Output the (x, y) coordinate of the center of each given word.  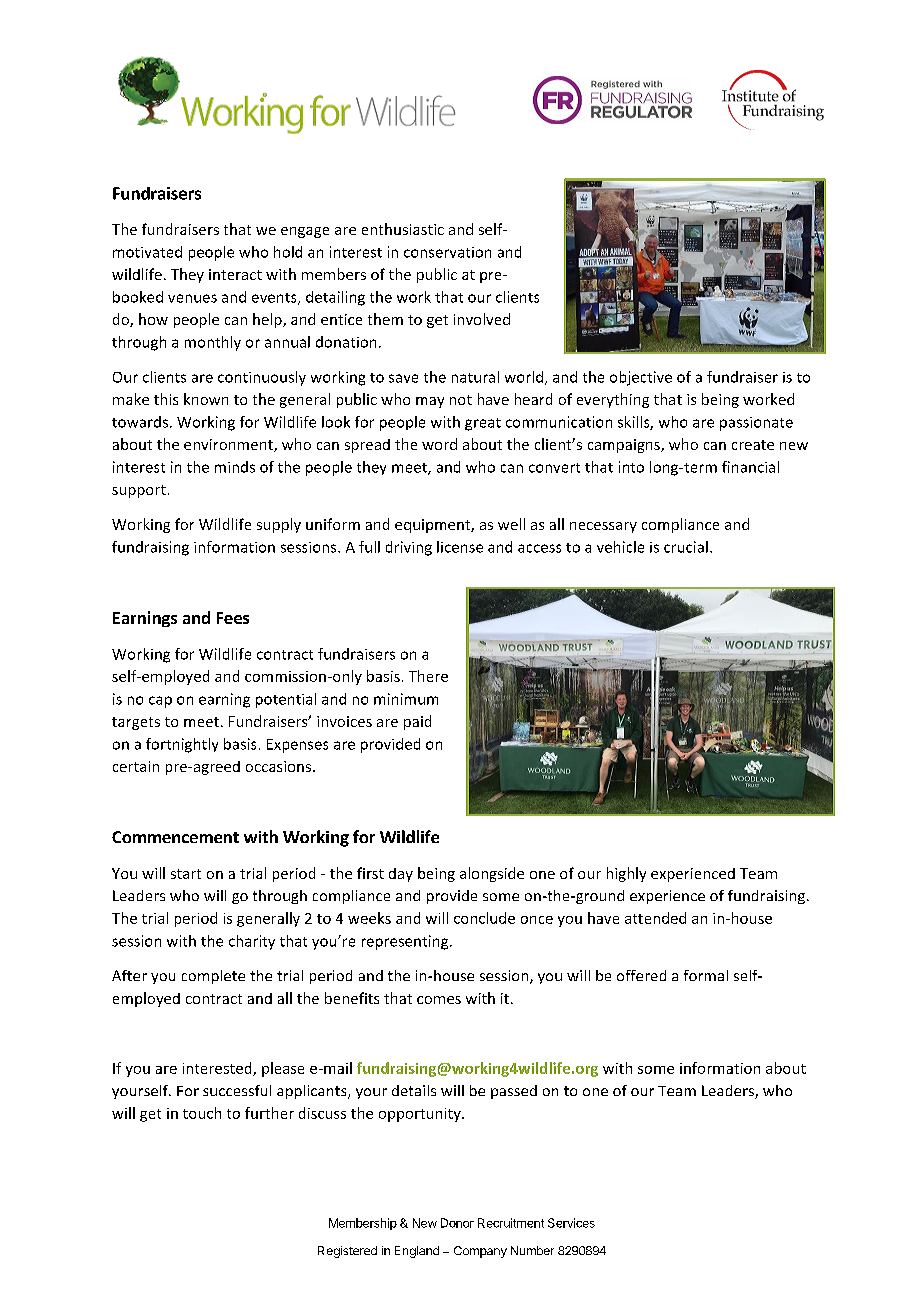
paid (417, 722)
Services (571, 1223)
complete (213, 977)
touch (202, 1113)
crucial (686, 547)
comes (439, 1000)
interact (235, 274)
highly (626, 874)
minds (235, 467)
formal (706, 975)
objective (641, 378)
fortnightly (182, 745)
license (460, 547)
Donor (457, 1223)
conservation (447, 252)
